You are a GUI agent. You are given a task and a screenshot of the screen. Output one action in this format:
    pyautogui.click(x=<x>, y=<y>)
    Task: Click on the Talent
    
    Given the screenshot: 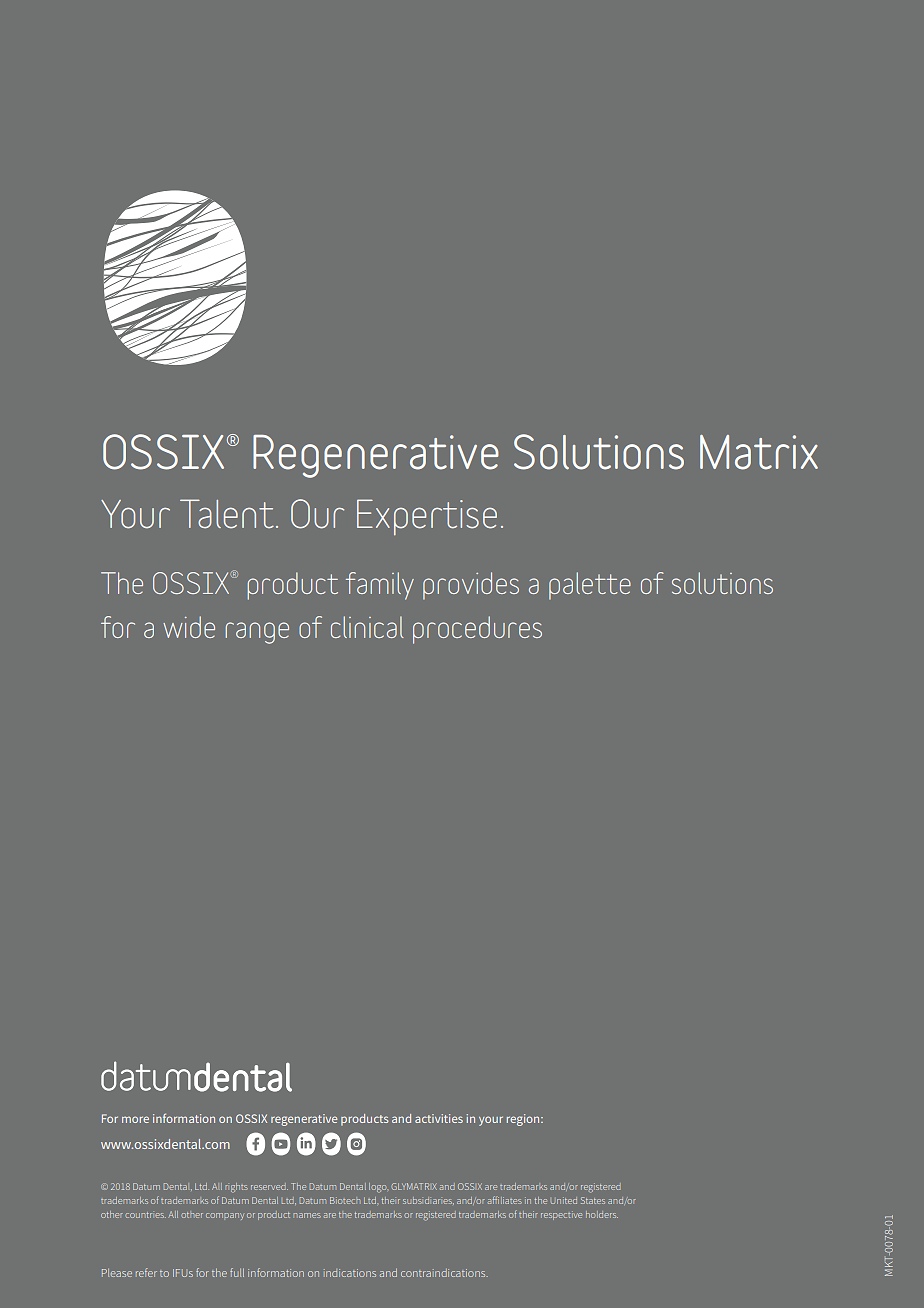 What is the action you would take?
    pyautogui.click(x=227, y=514)
